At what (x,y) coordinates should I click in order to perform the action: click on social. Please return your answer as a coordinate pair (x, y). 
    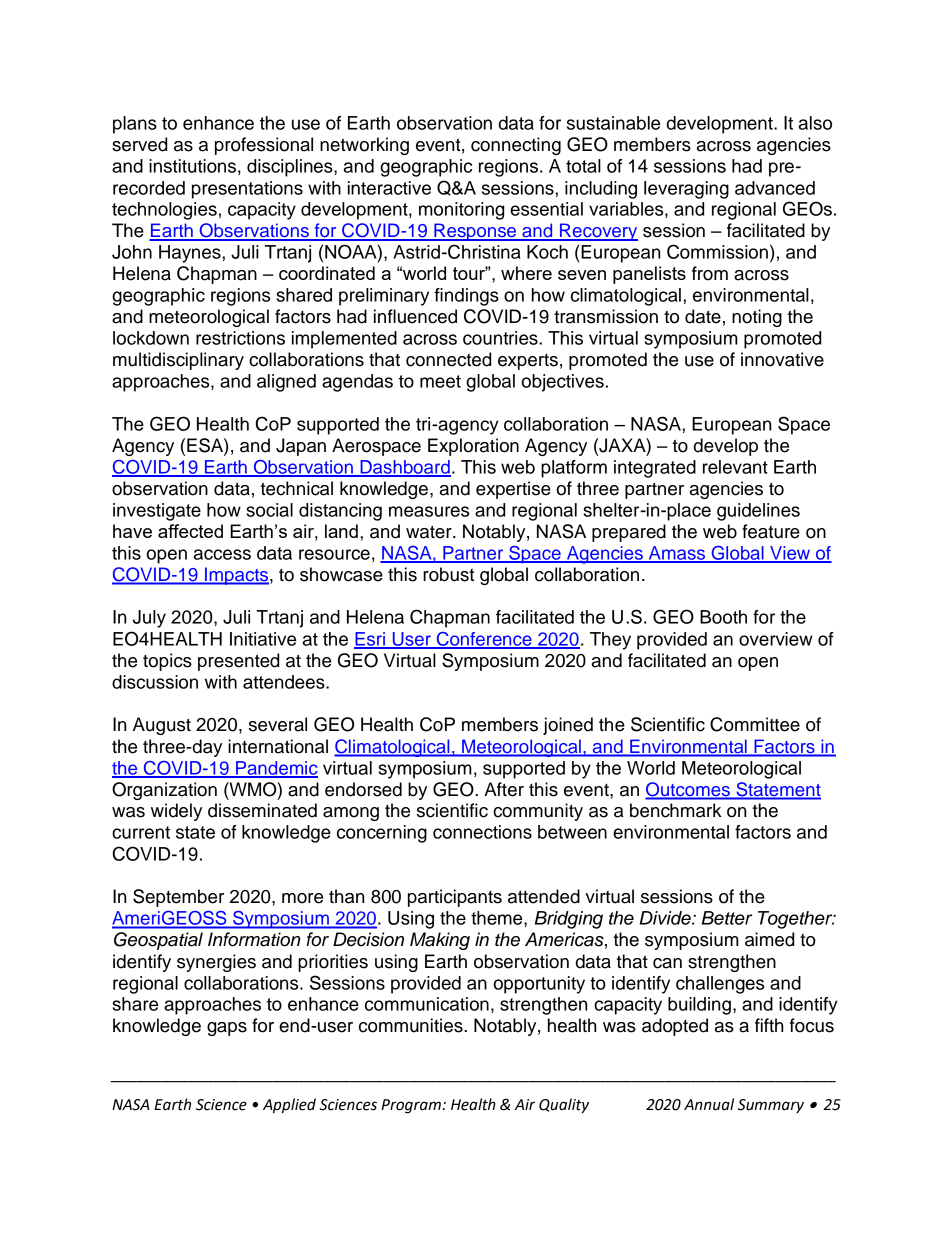
    Looking at the image, I should click on (269, 510).
